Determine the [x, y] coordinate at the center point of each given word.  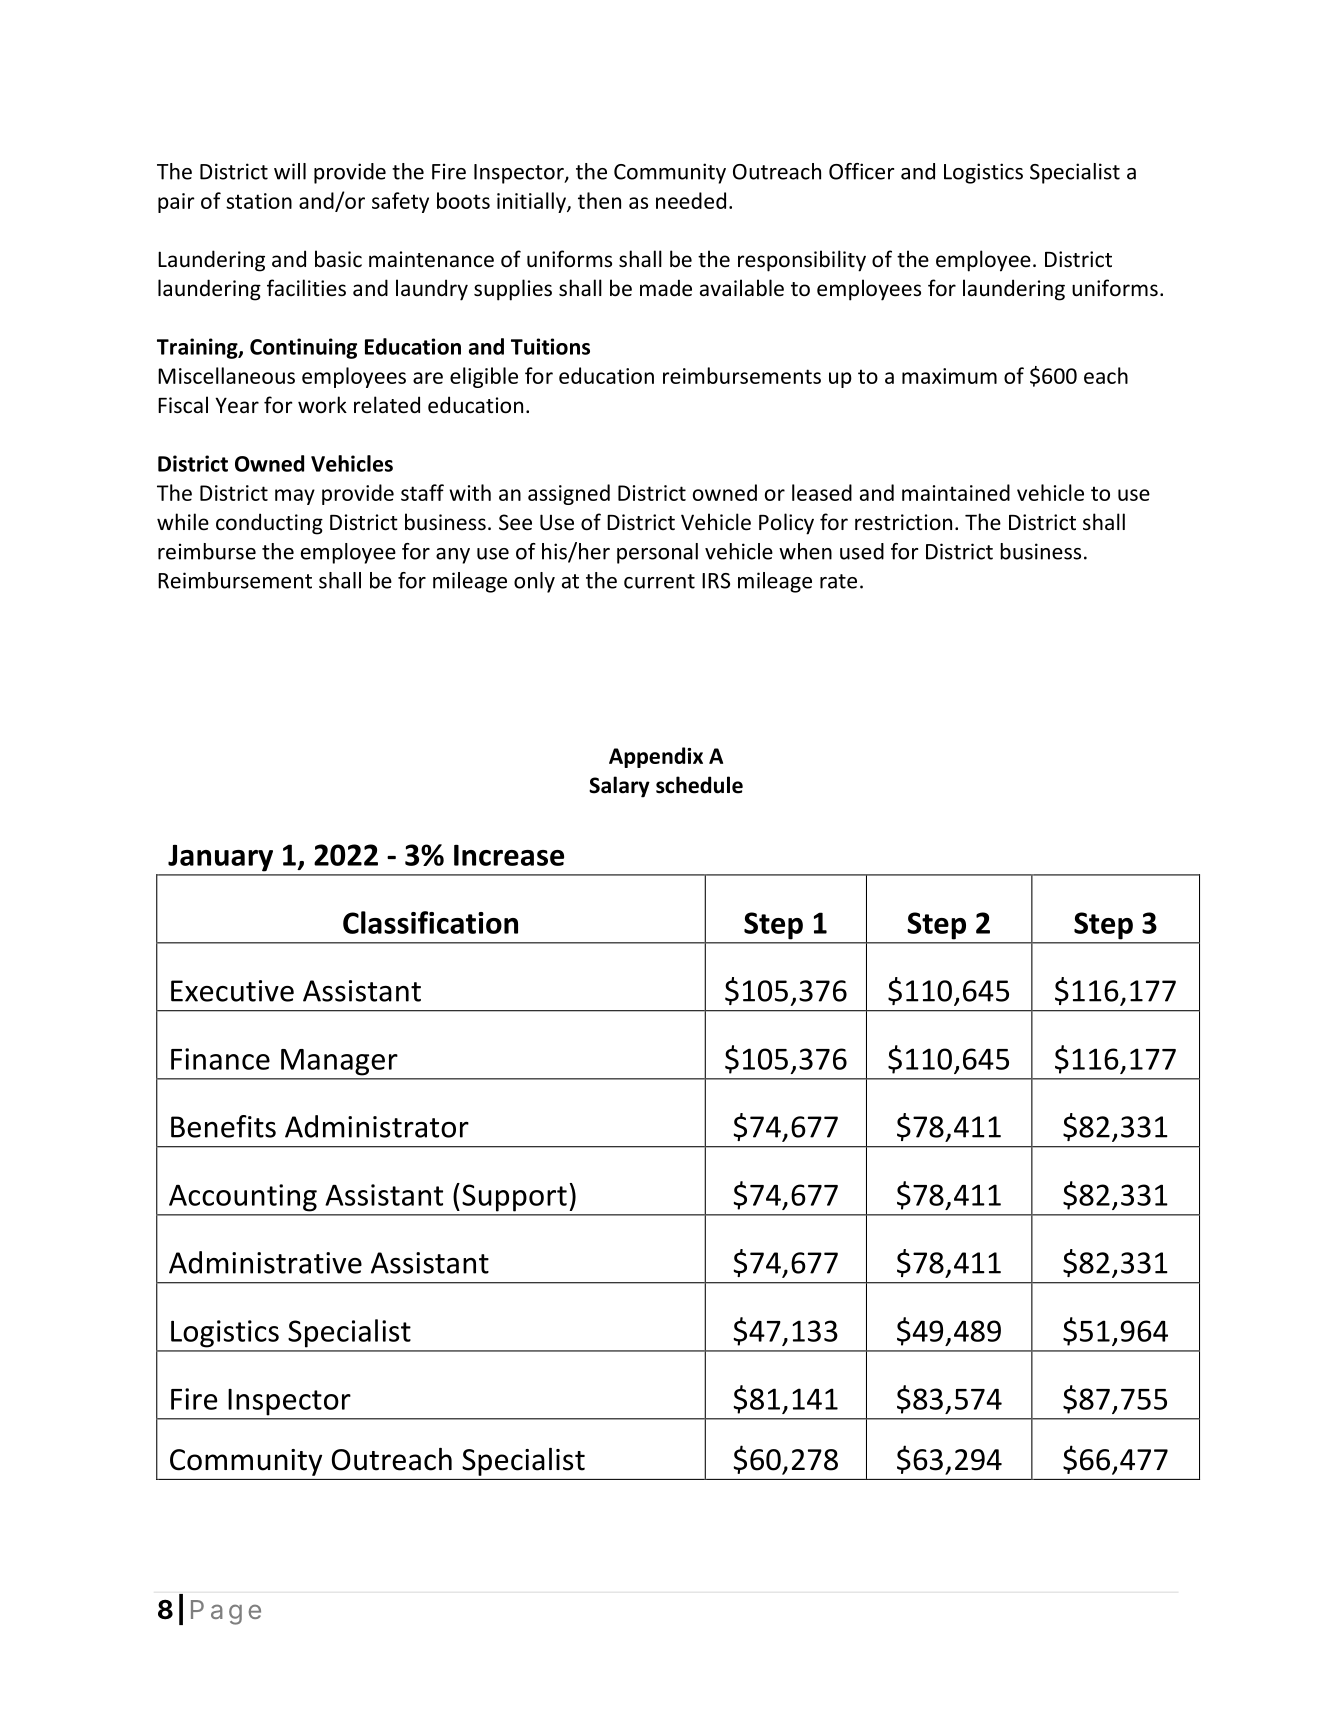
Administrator [377, 1126]
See [515, 522]
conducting [269, 524]
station [259, 201]
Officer [861, 171]
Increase [509, 855]
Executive [232, 991]
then [599, 200]
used [862, 551]
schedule [699, 785]
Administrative [265, 1262]
